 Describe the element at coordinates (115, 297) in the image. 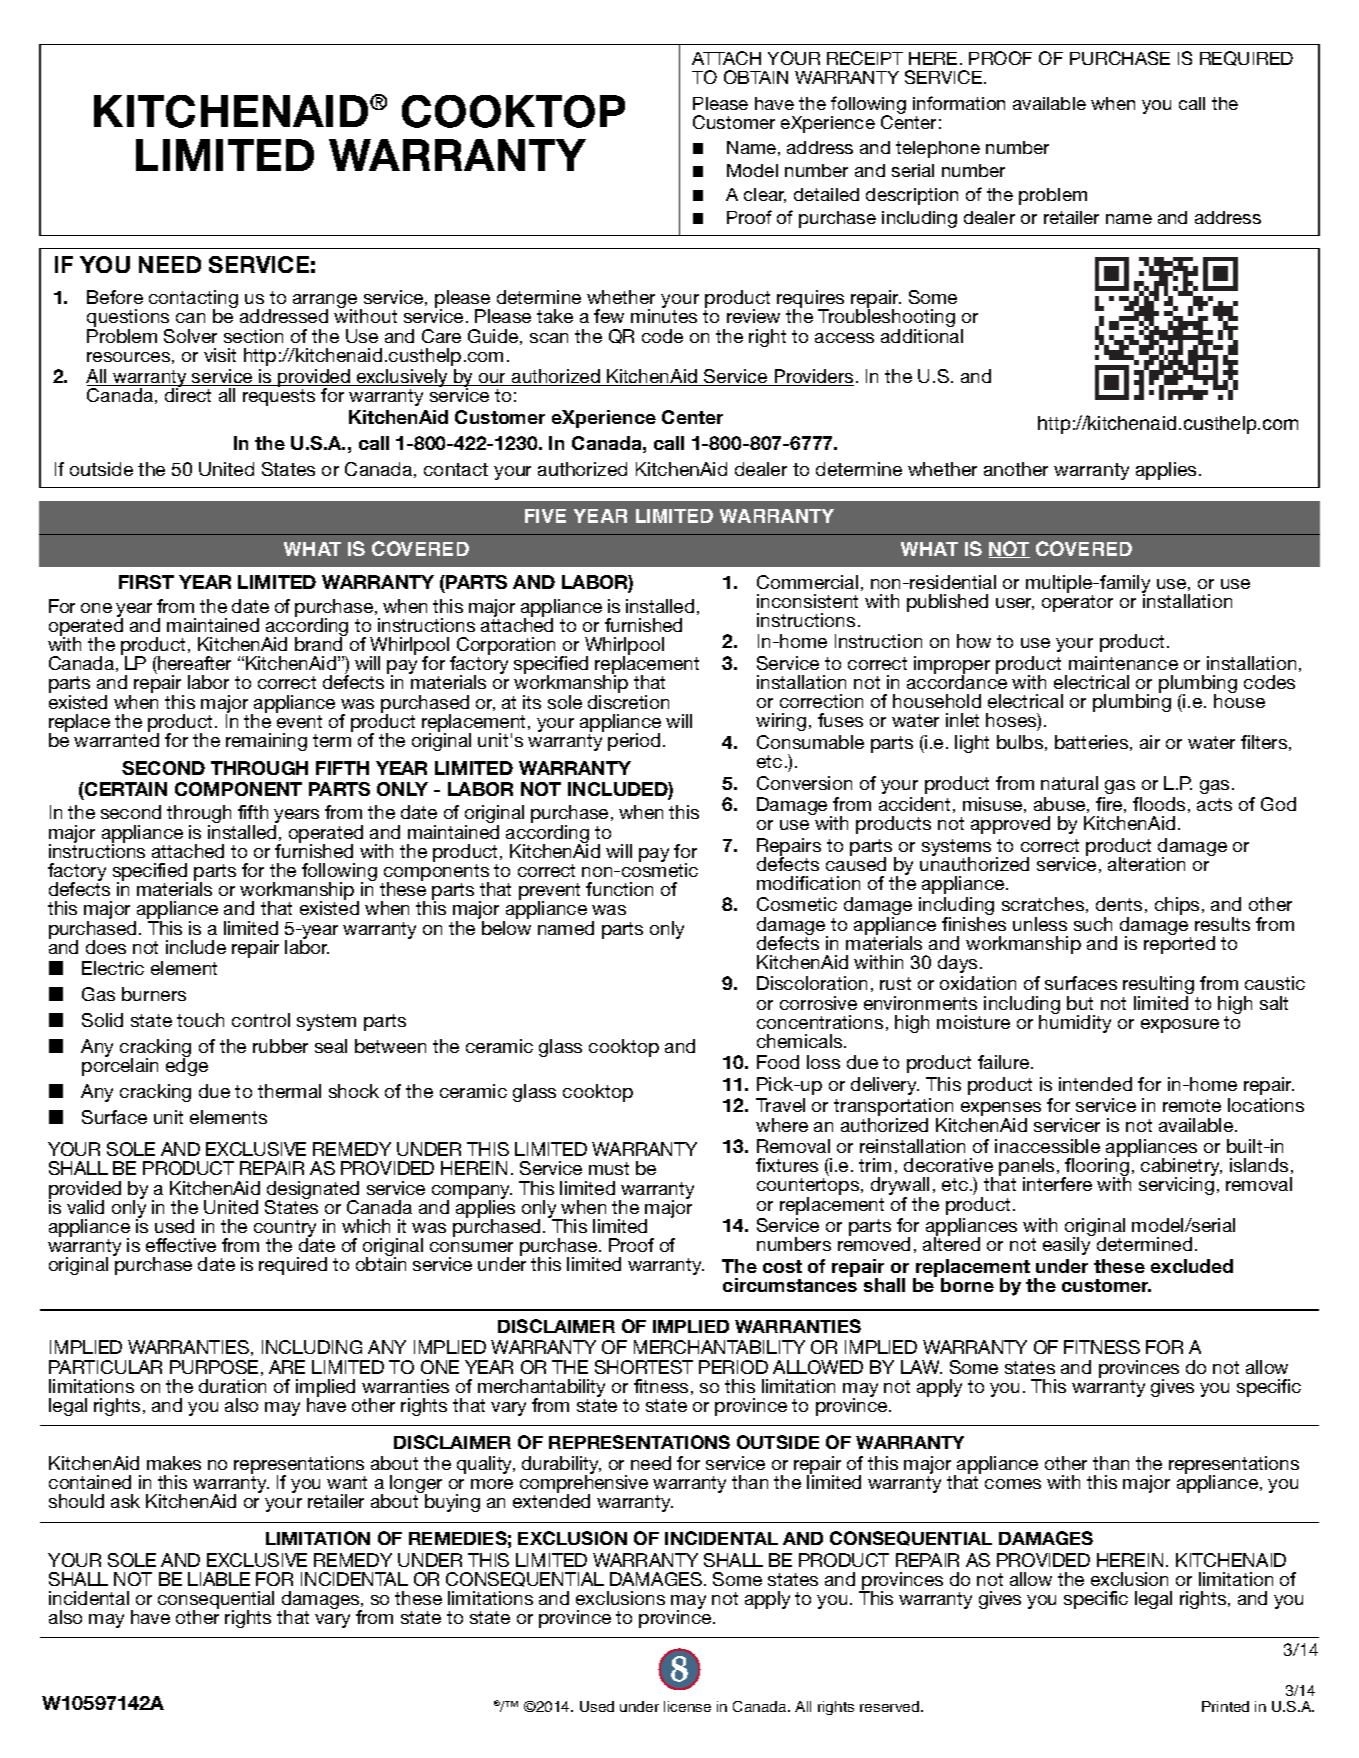

I see `Before` at that location.
